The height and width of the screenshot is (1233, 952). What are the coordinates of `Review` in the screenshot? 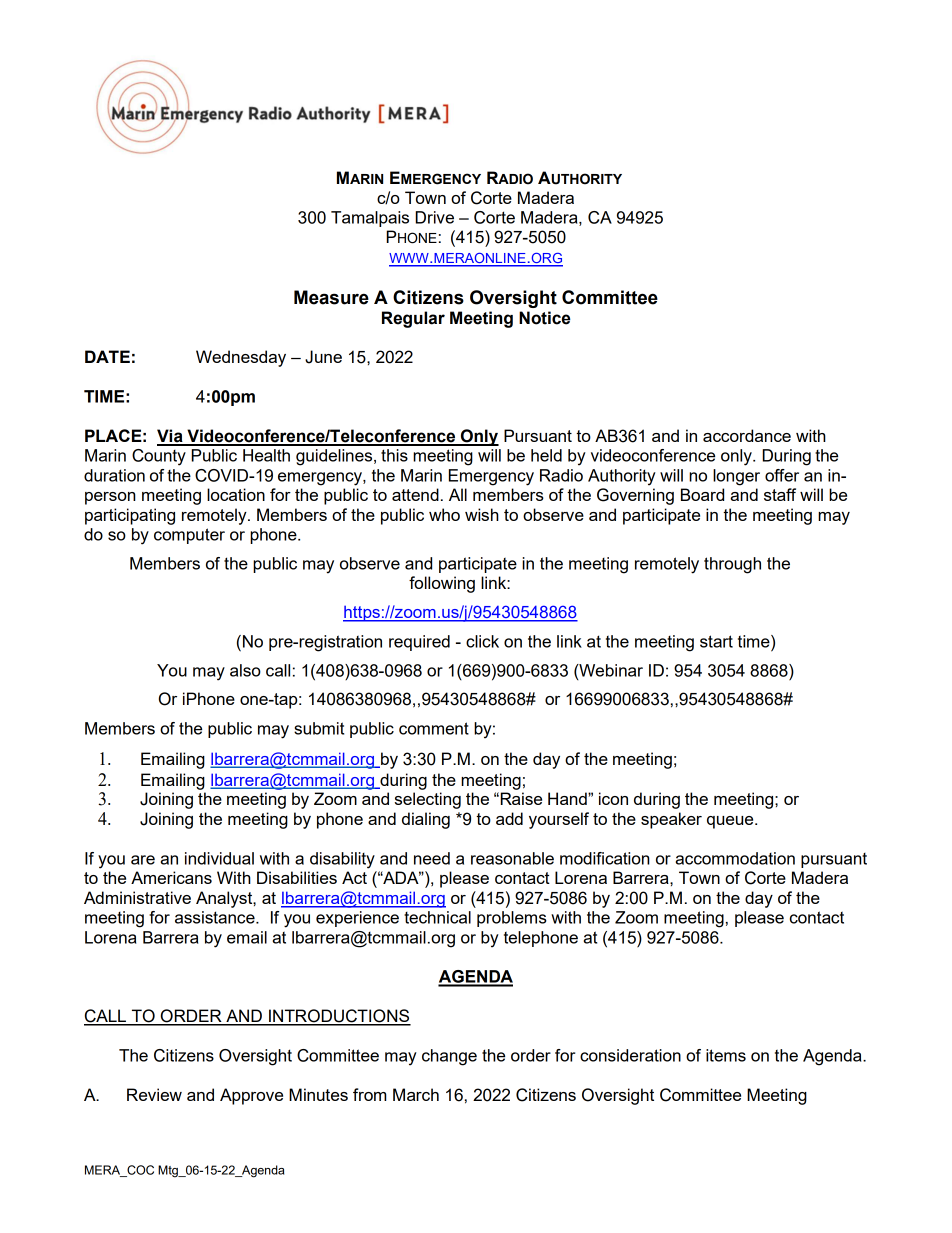 It's located at (154, 1094).
